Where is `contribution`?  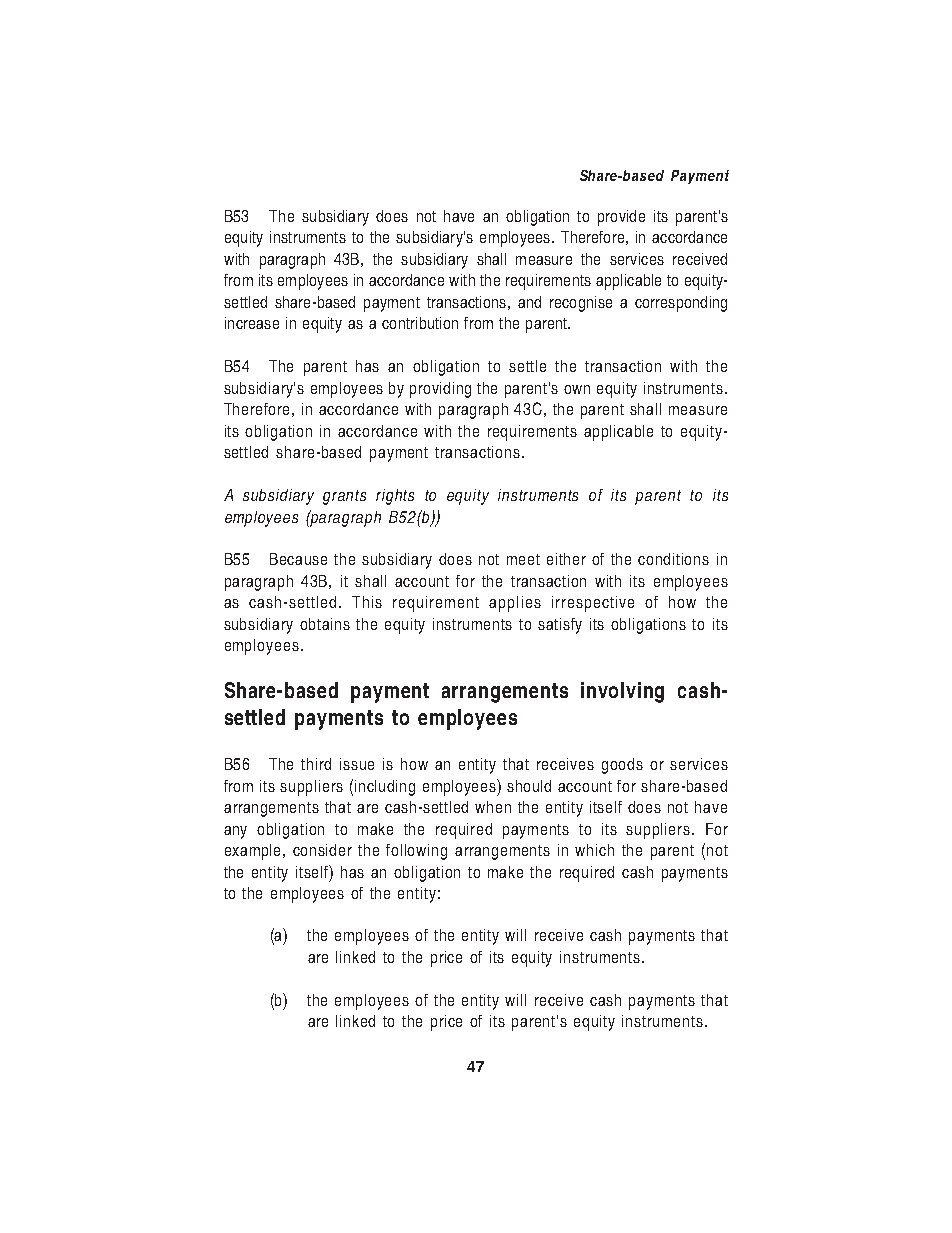 contribution is located at coordinates (420, 323).
